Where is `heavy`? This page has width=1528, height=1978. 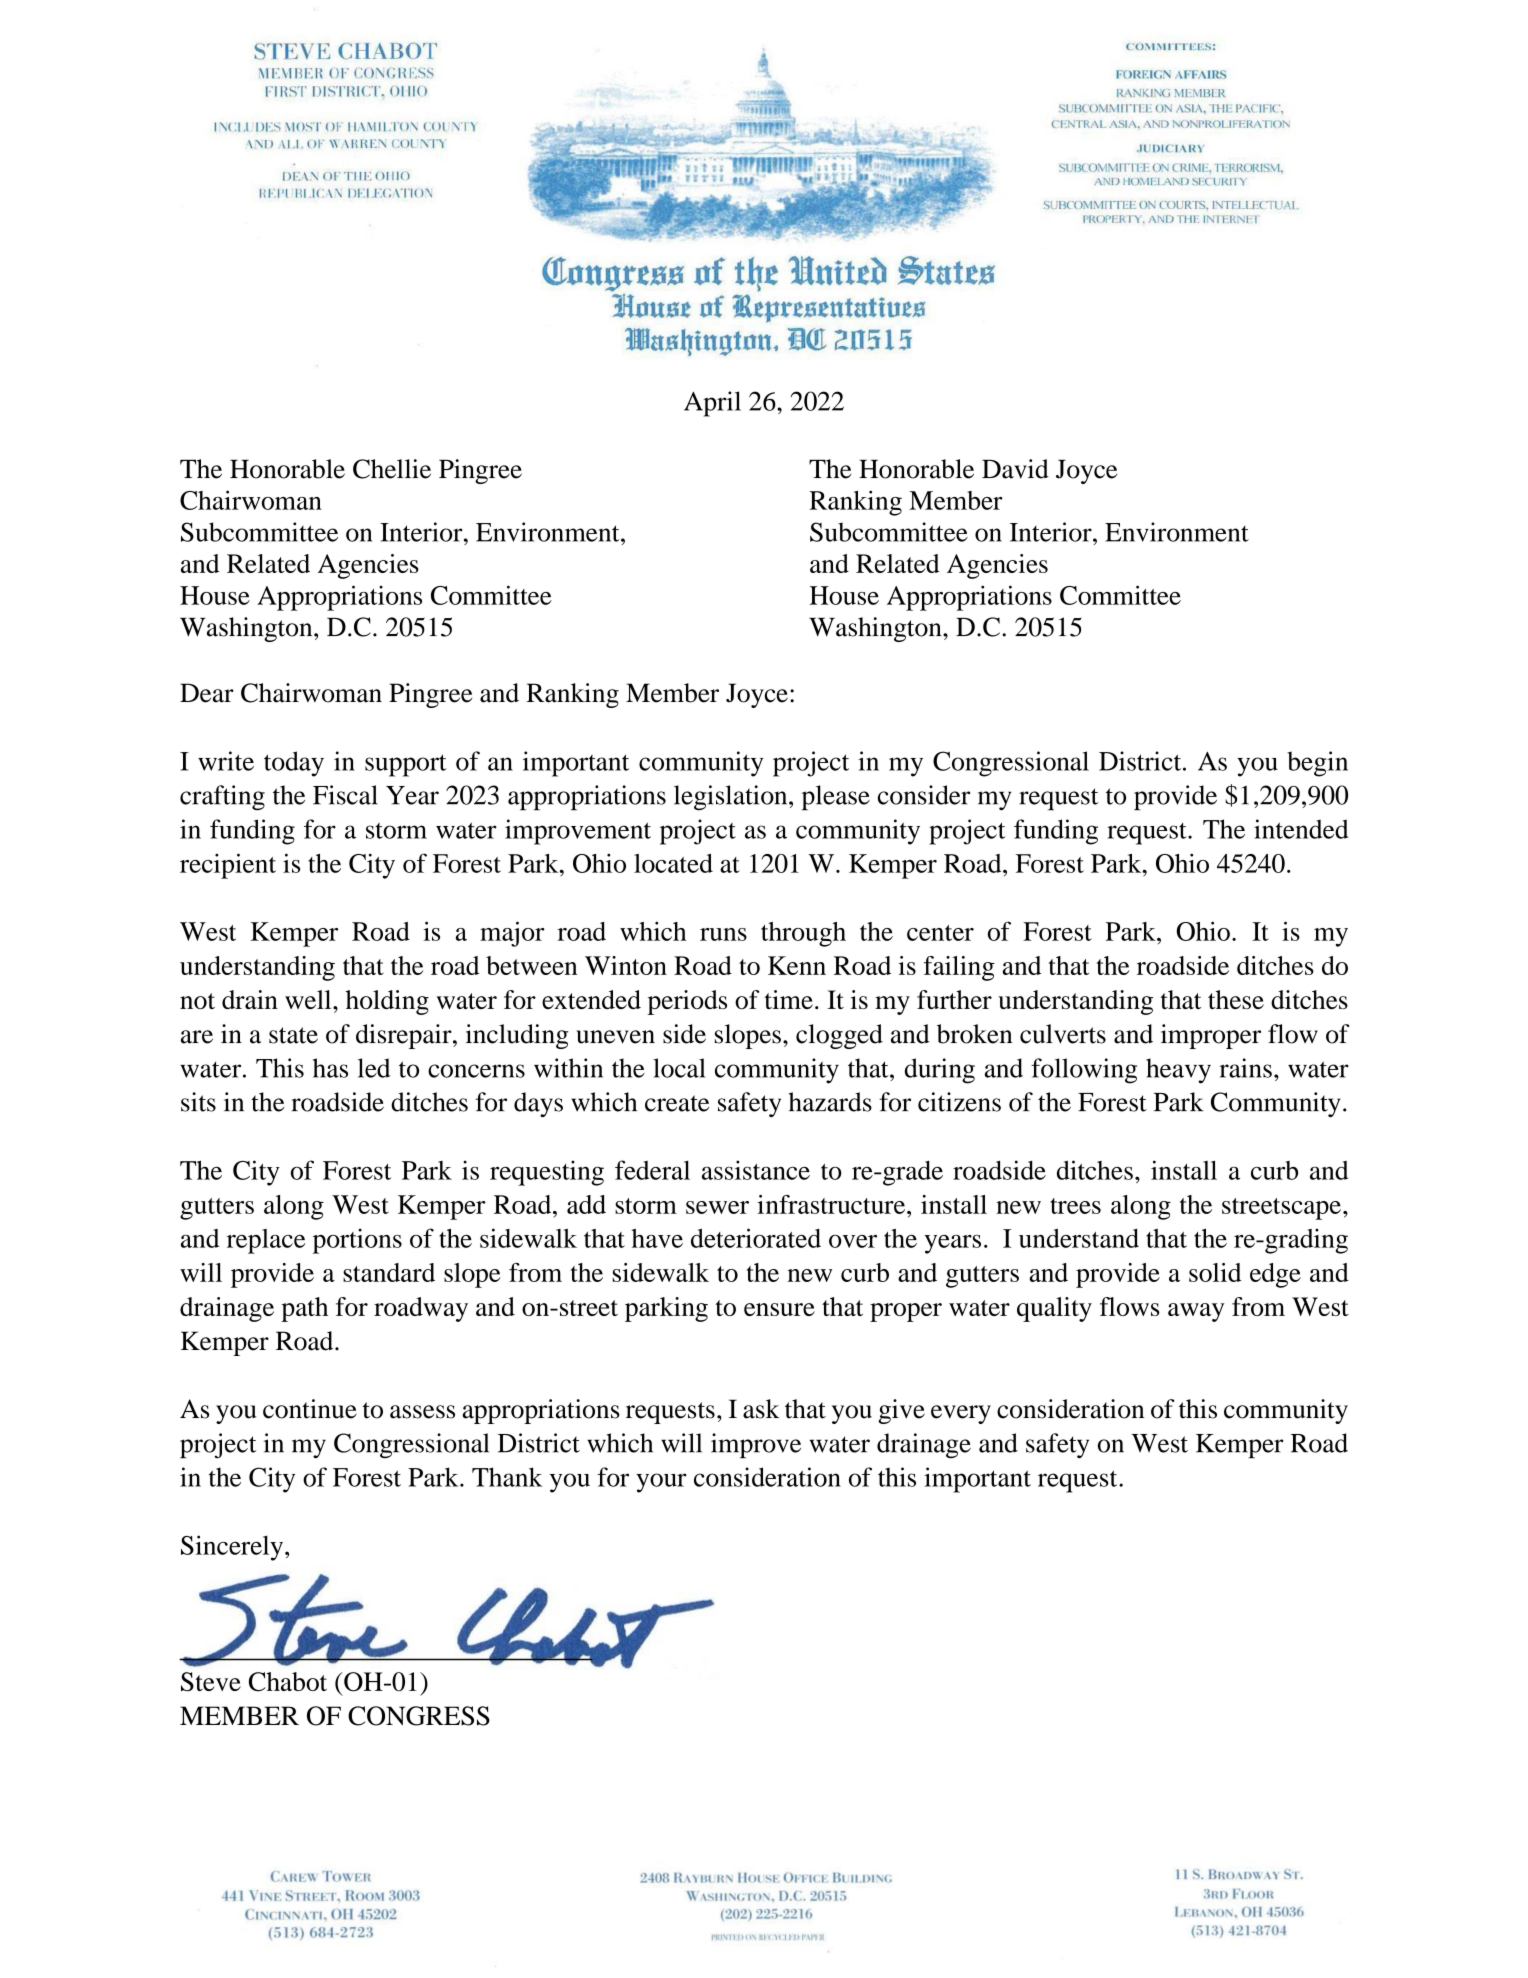 heavy is located at coordinates (1178, 1071).
